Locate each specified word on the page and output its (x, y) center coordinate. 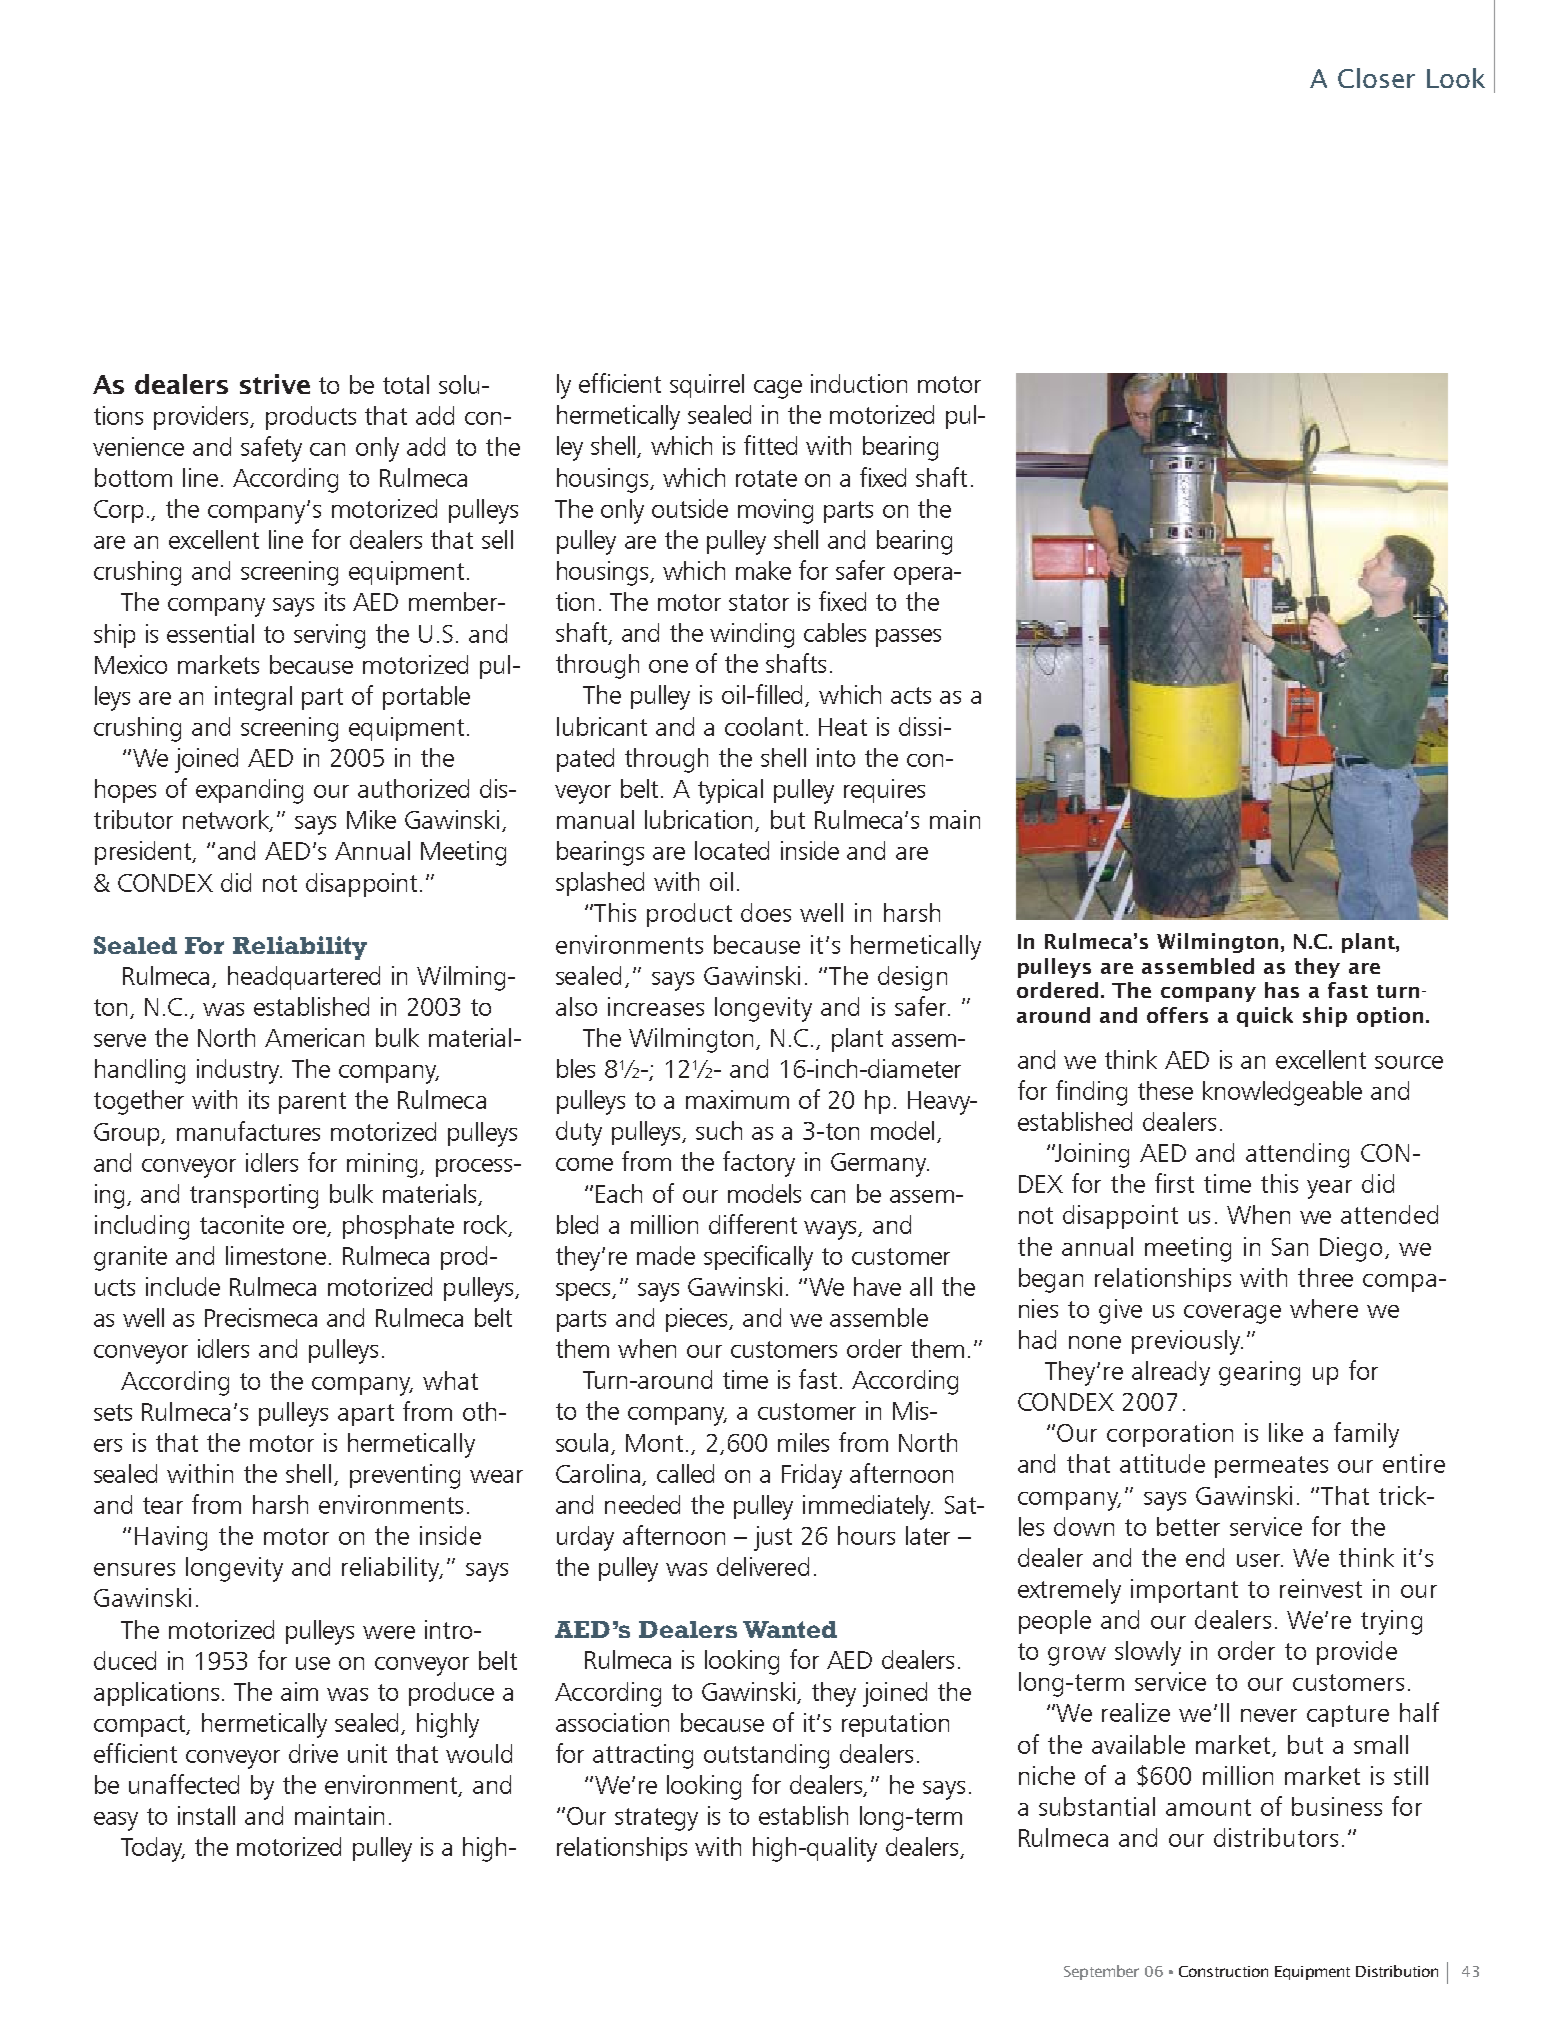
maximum (737, 1099)
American (314, 1037)
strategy (656, 1819)
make (763, 570)
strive (275, 384)
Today (153, 1849)
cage (778, 389)
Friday (812, 1476)
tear (163, 1505)
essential (210, 633)
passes (908, 638)
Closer (1376, 78)
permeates (1271, 1467)
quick (1265, 1017)
